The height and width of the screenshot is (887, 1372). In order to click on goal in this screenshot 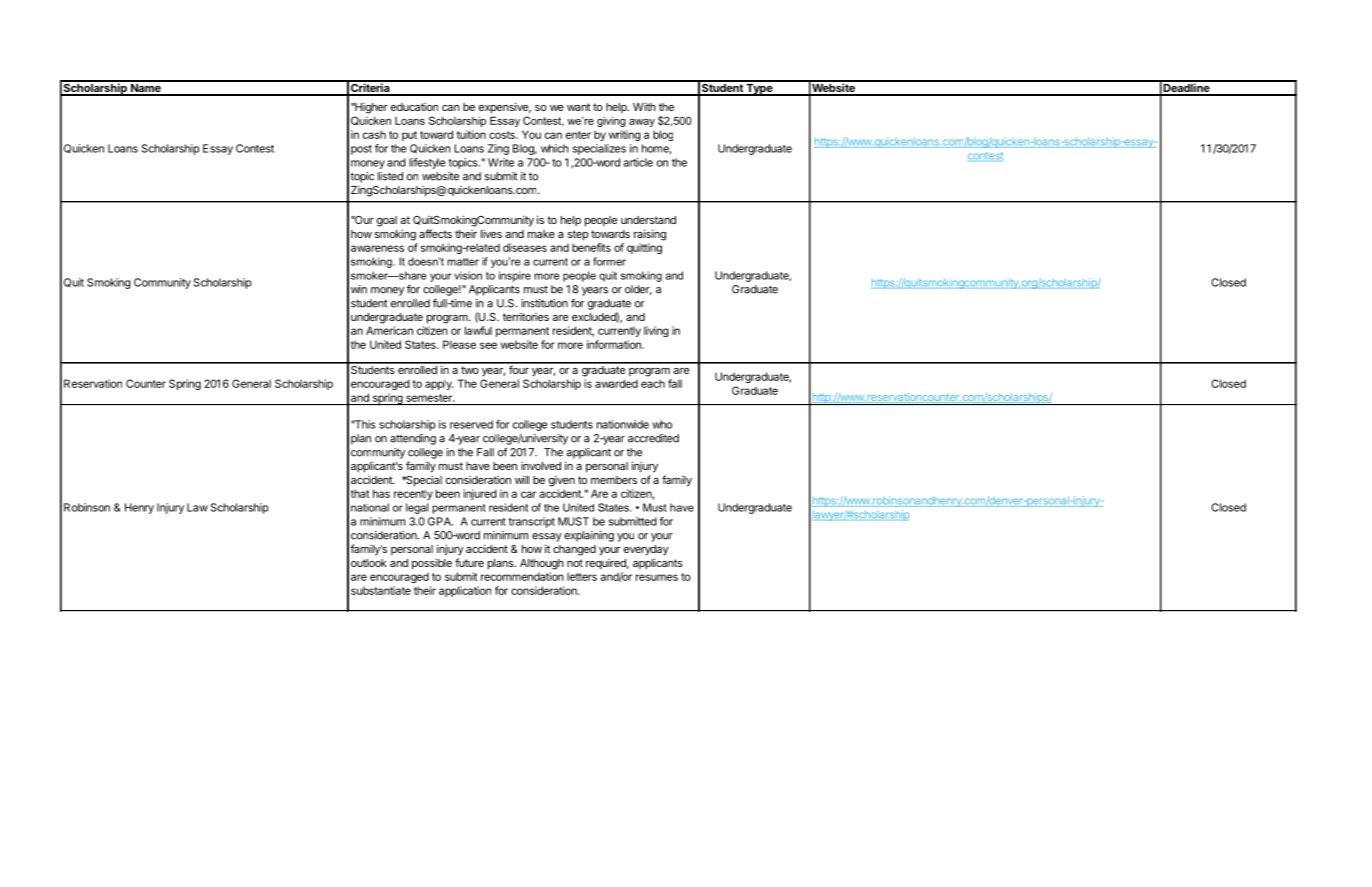, I will do `click(387, 221)`.
